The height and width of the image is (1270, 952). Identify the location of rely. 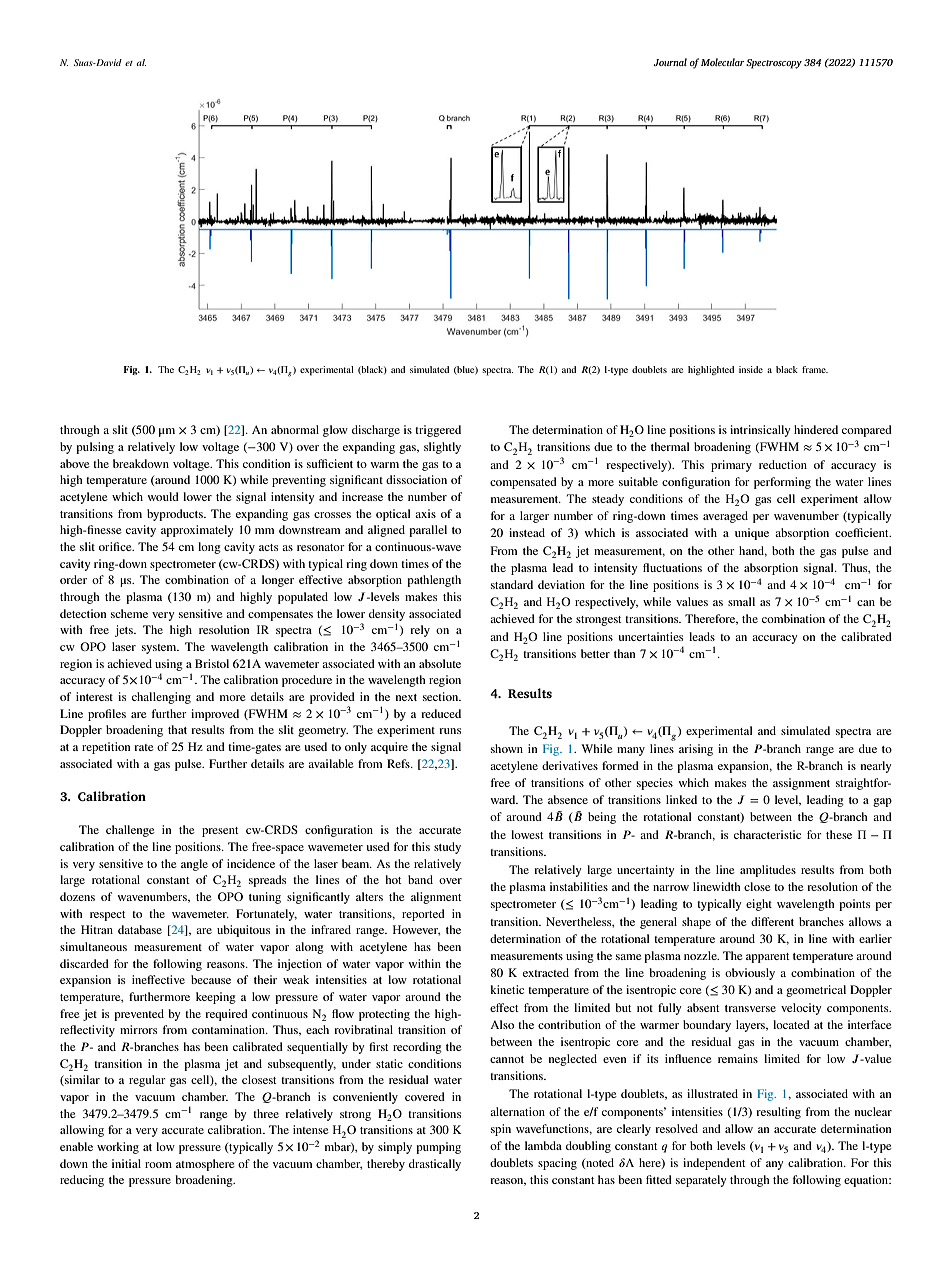
(420, 631).
